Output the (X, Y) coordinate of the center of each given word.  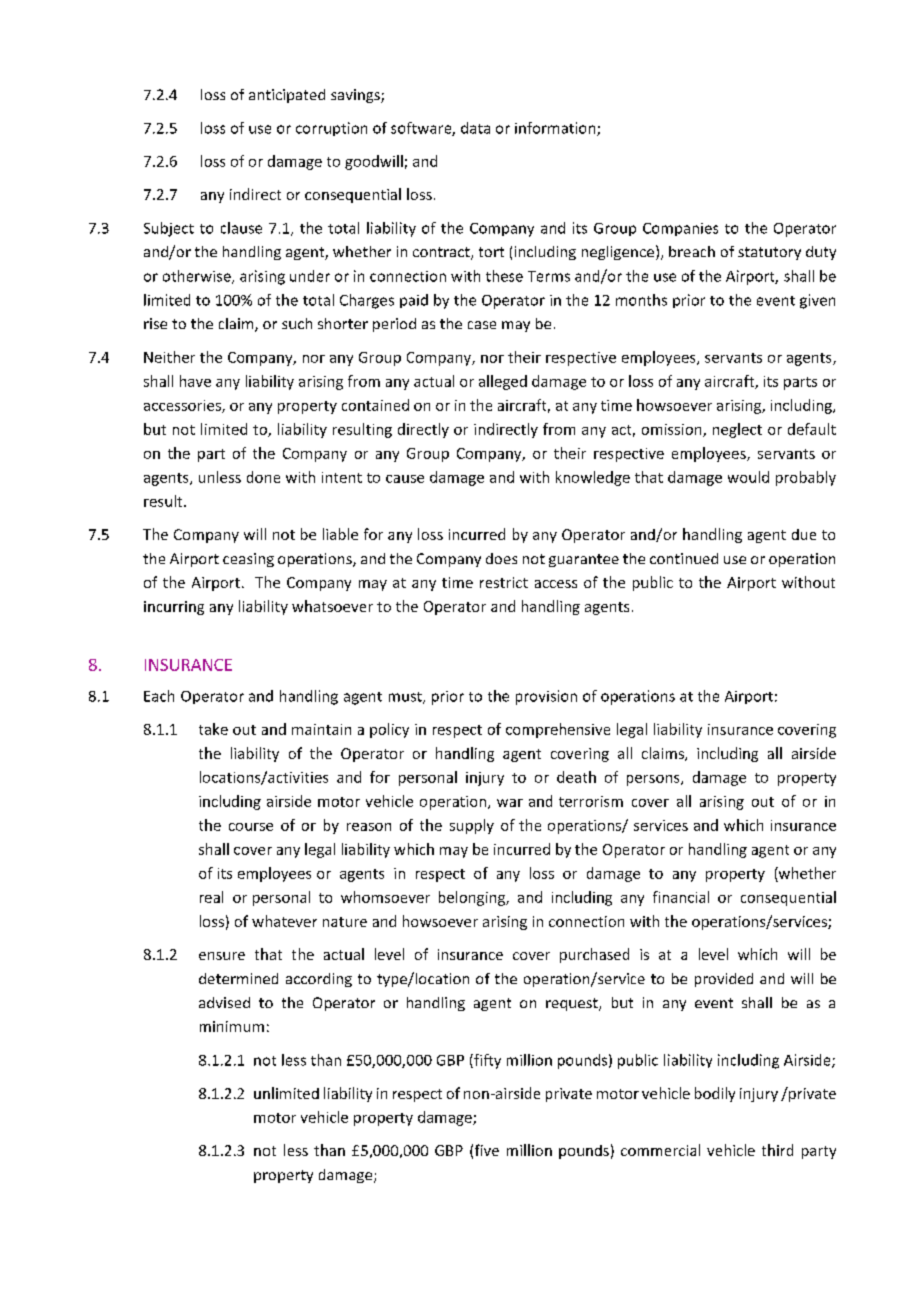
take (213, 729)
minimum (232, 1026)
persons (654, 780)
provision (546, 697)
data (475, 128)
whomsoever (385, 897)
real (211, 897)
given (817, 301)
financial (681, 897)
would (748, 477)
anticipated (287, 96)
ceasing (248, 560)
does (501, 558)
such (297, 323)
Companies (680, 229)
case (482, 325)
